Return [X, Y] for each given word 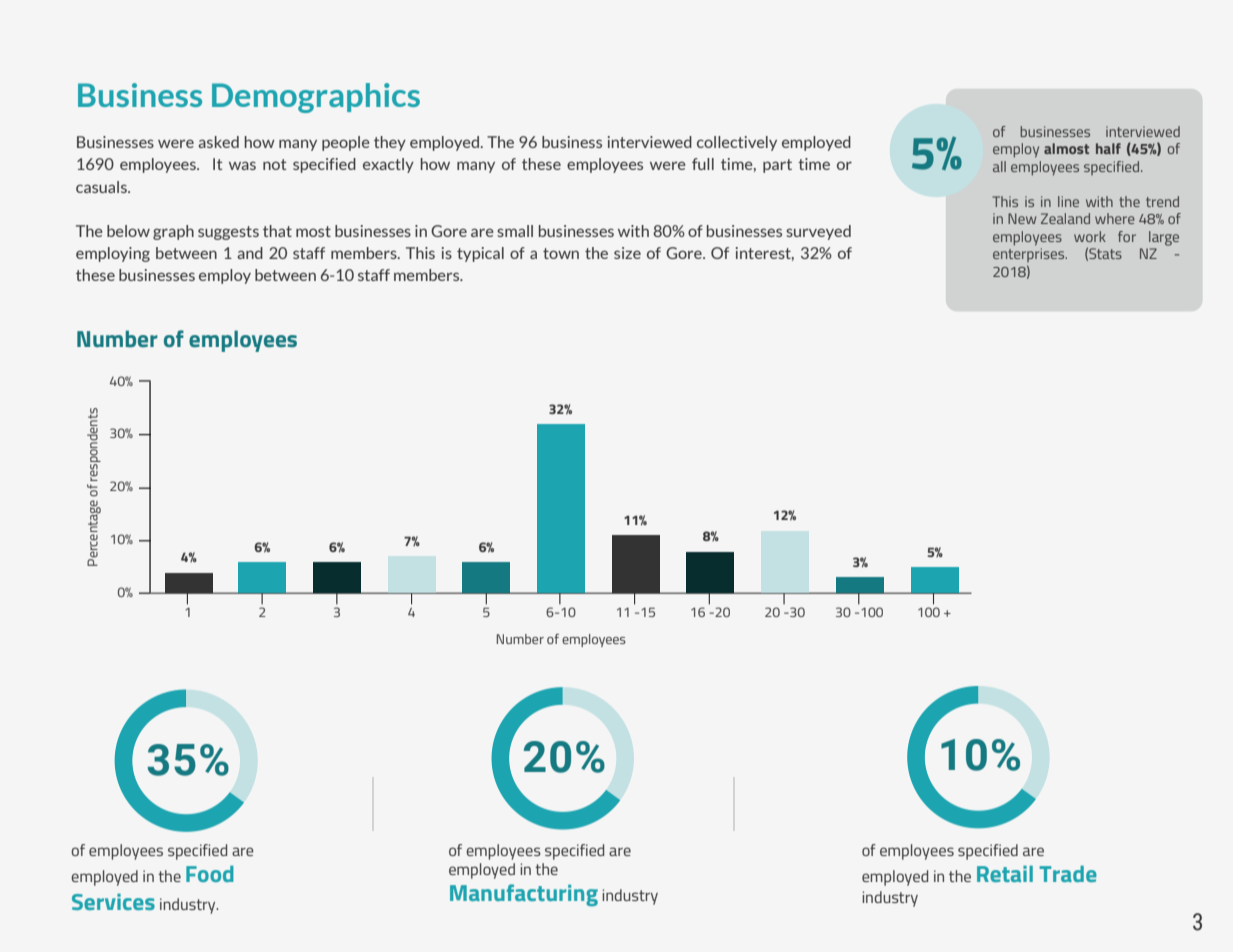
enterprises [1030, 255]
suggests [228, 233]
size [627, 253]
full [703, 164]
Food [210, 874]
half [1108, 148]
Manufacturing [524, 895]
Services [113, 902]
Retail [1005, 874]
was [242, 165]
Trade [1068, 874]
